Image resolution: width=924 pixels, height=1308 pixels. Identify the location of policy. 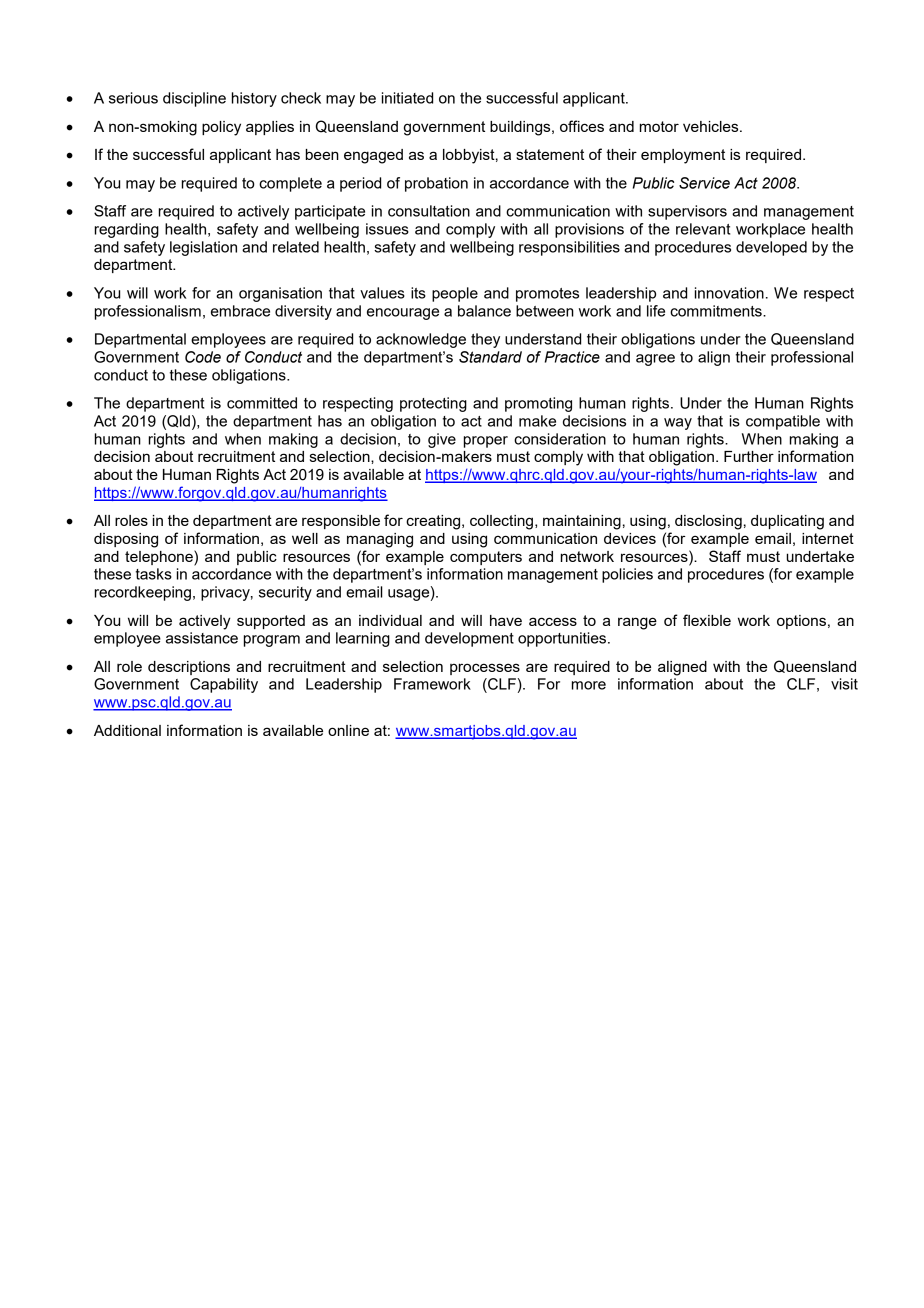
(221, 128).
